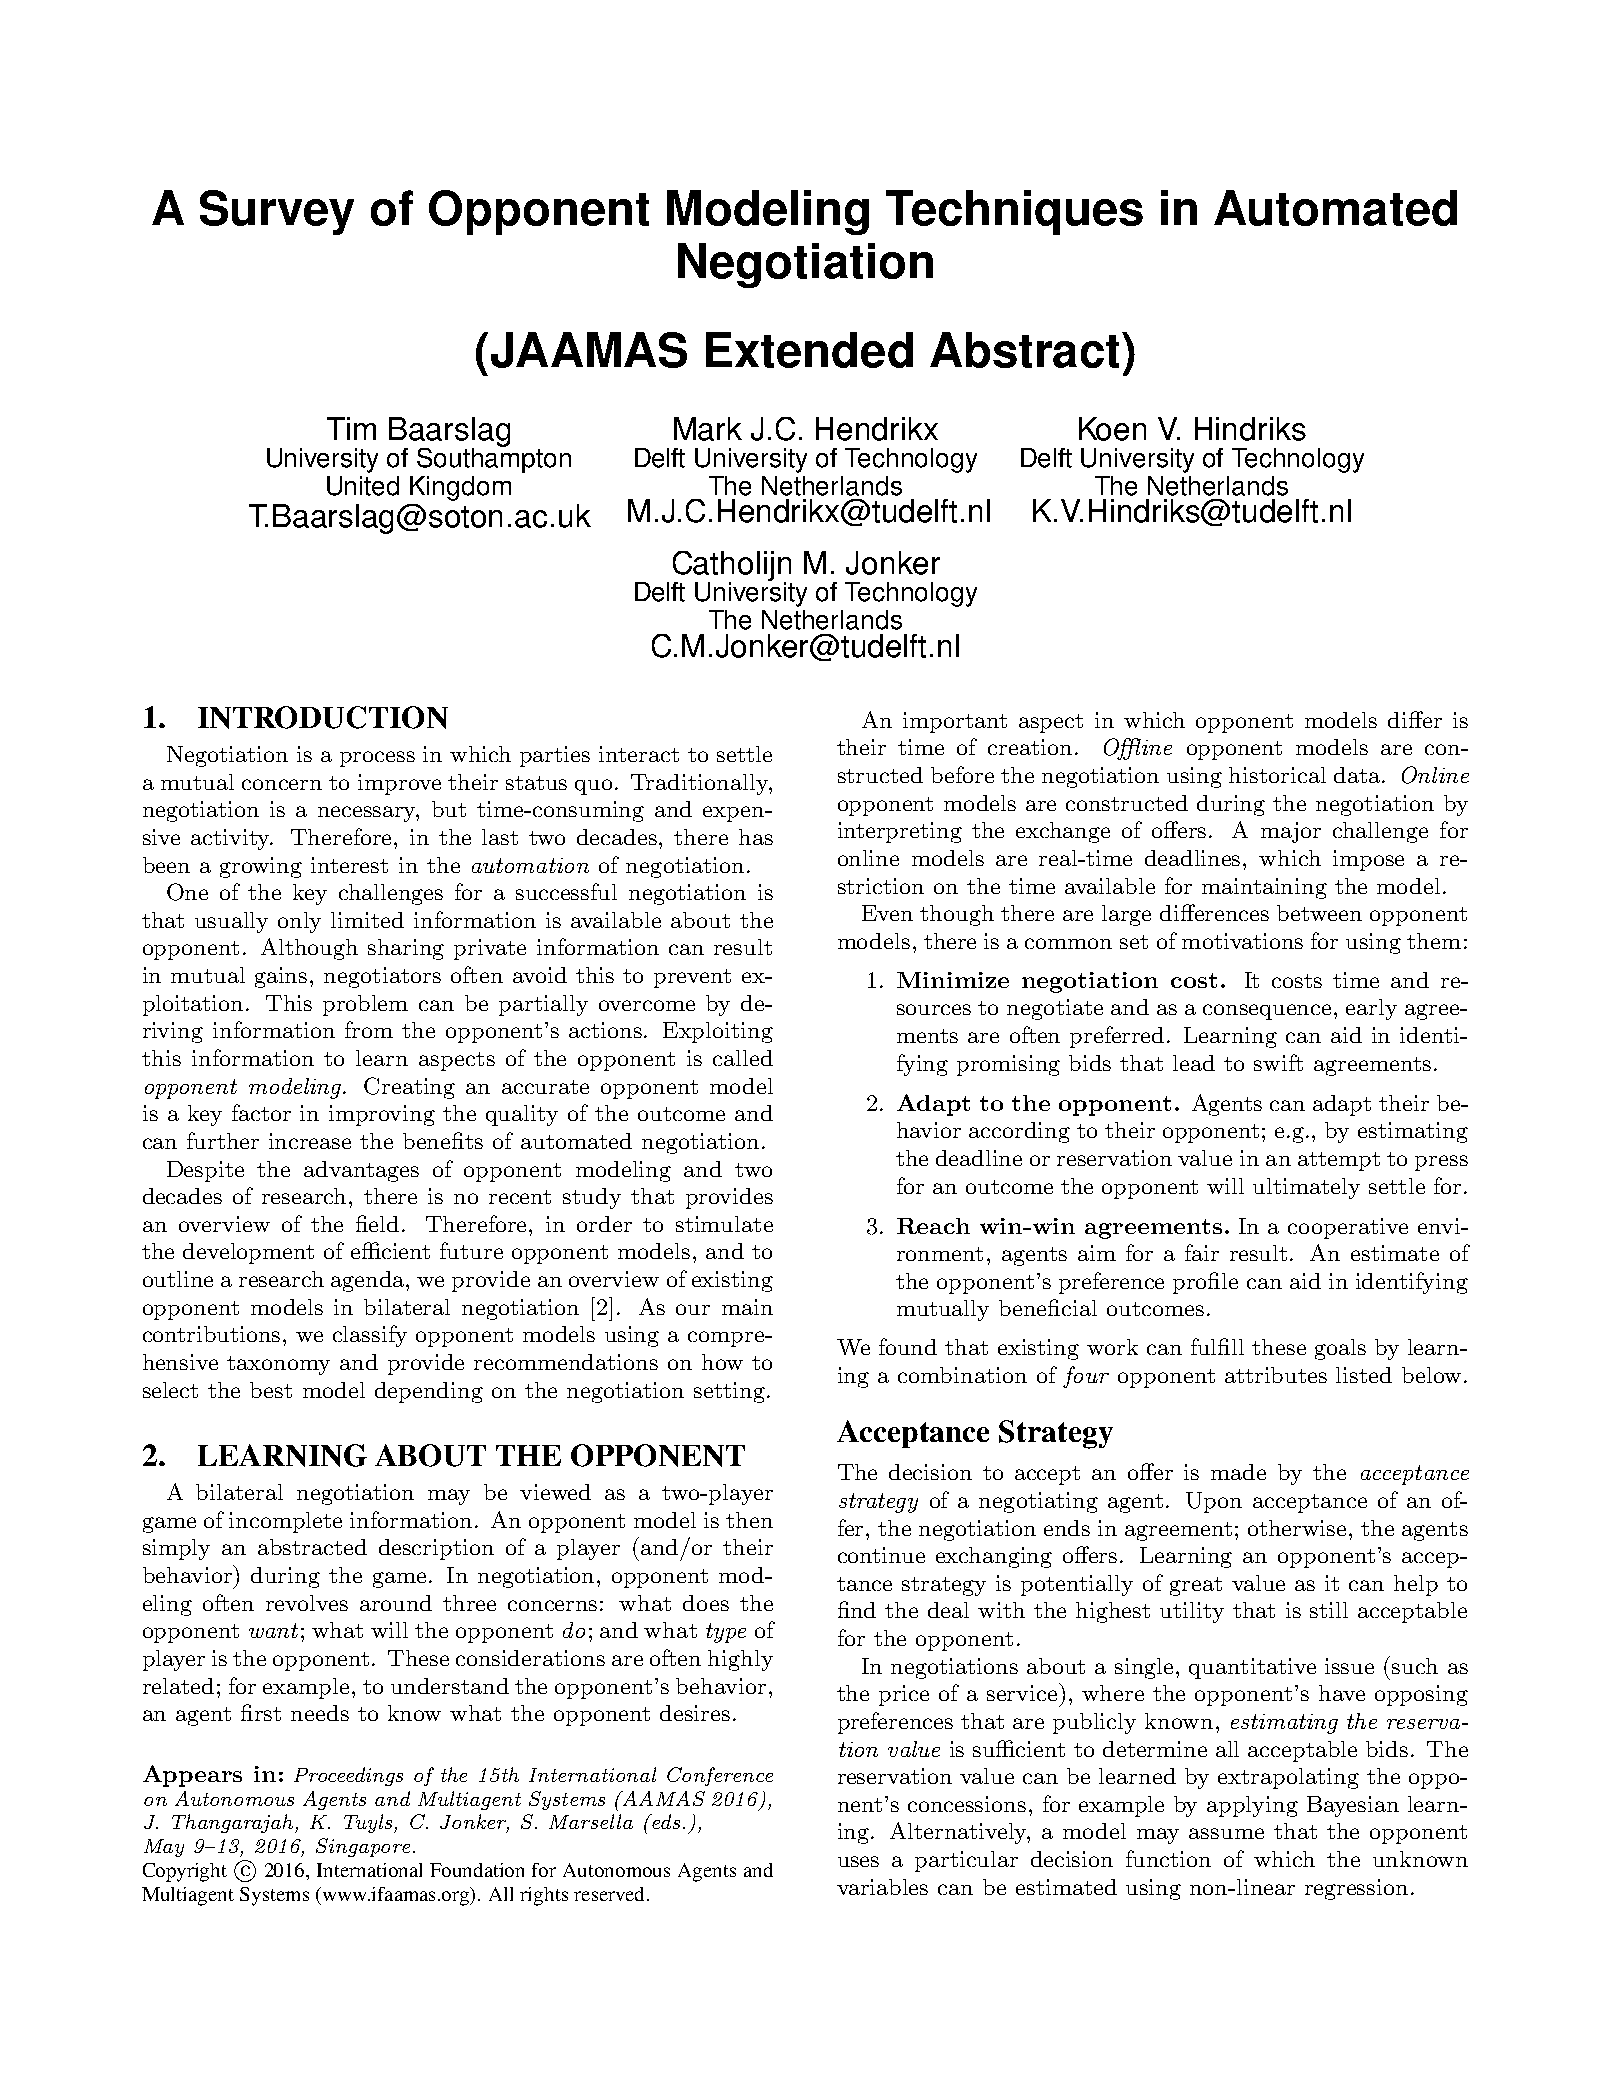  Describe the element at coordinates (363, 1847) in the document. I see `Singapore` at that location.
